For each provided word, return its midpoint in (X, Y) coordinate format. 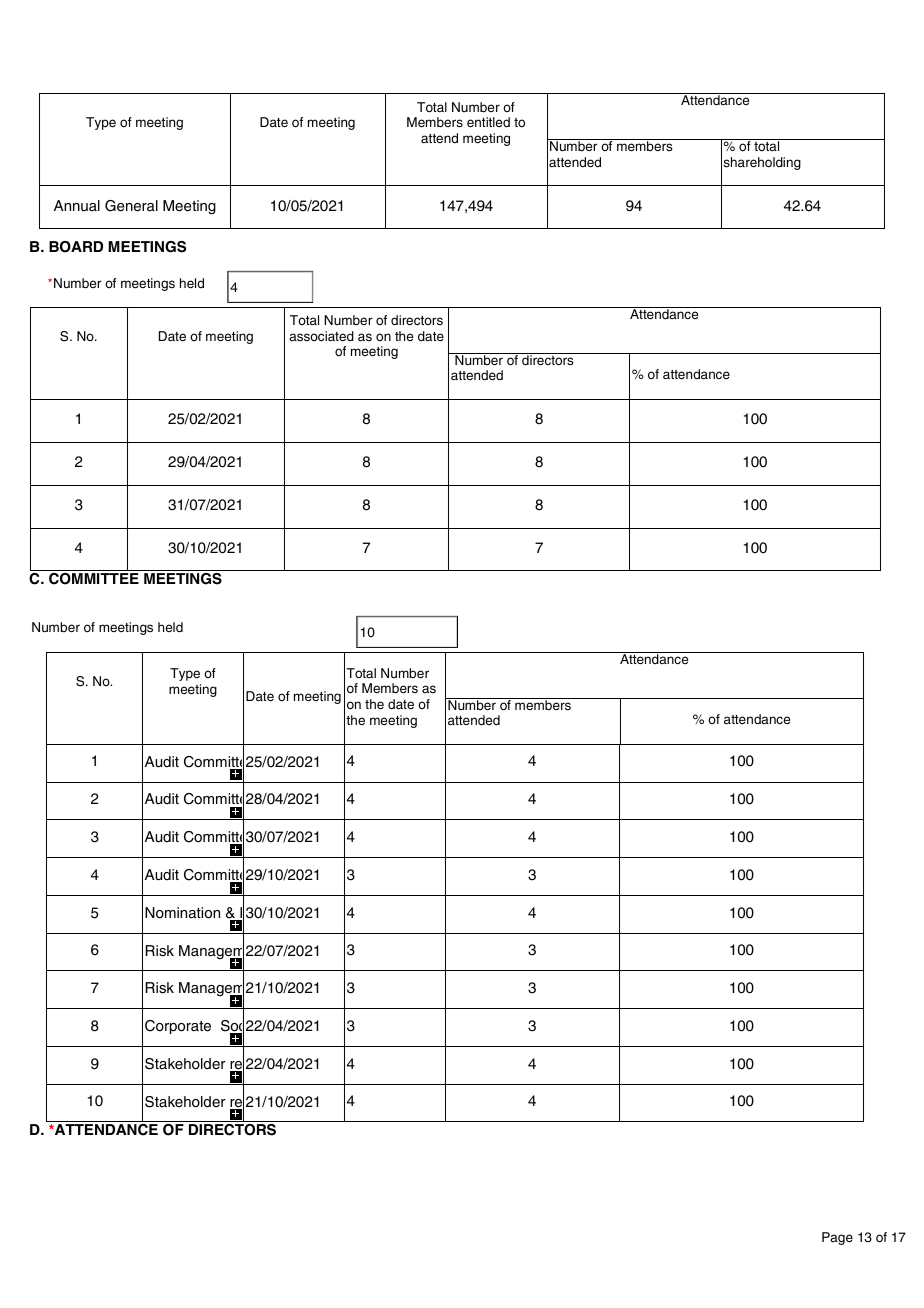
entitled (488, 122)
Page (837, 1238)
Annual (77, 206)
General (131, 206)
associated (321, 336)
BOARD (76, 247)
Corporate (178, 1027)
